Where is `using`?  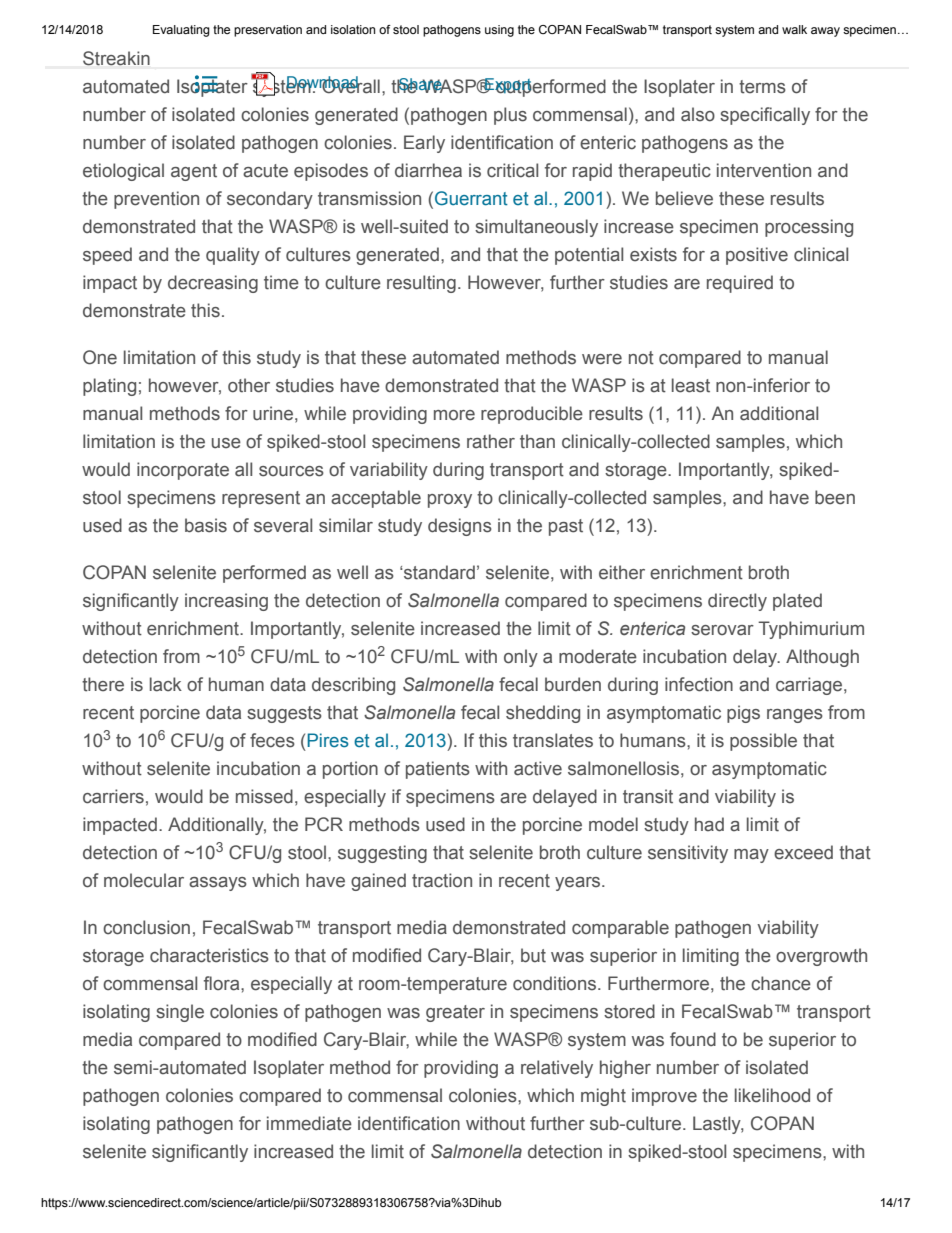 using is located at coordinates (499, 31).
